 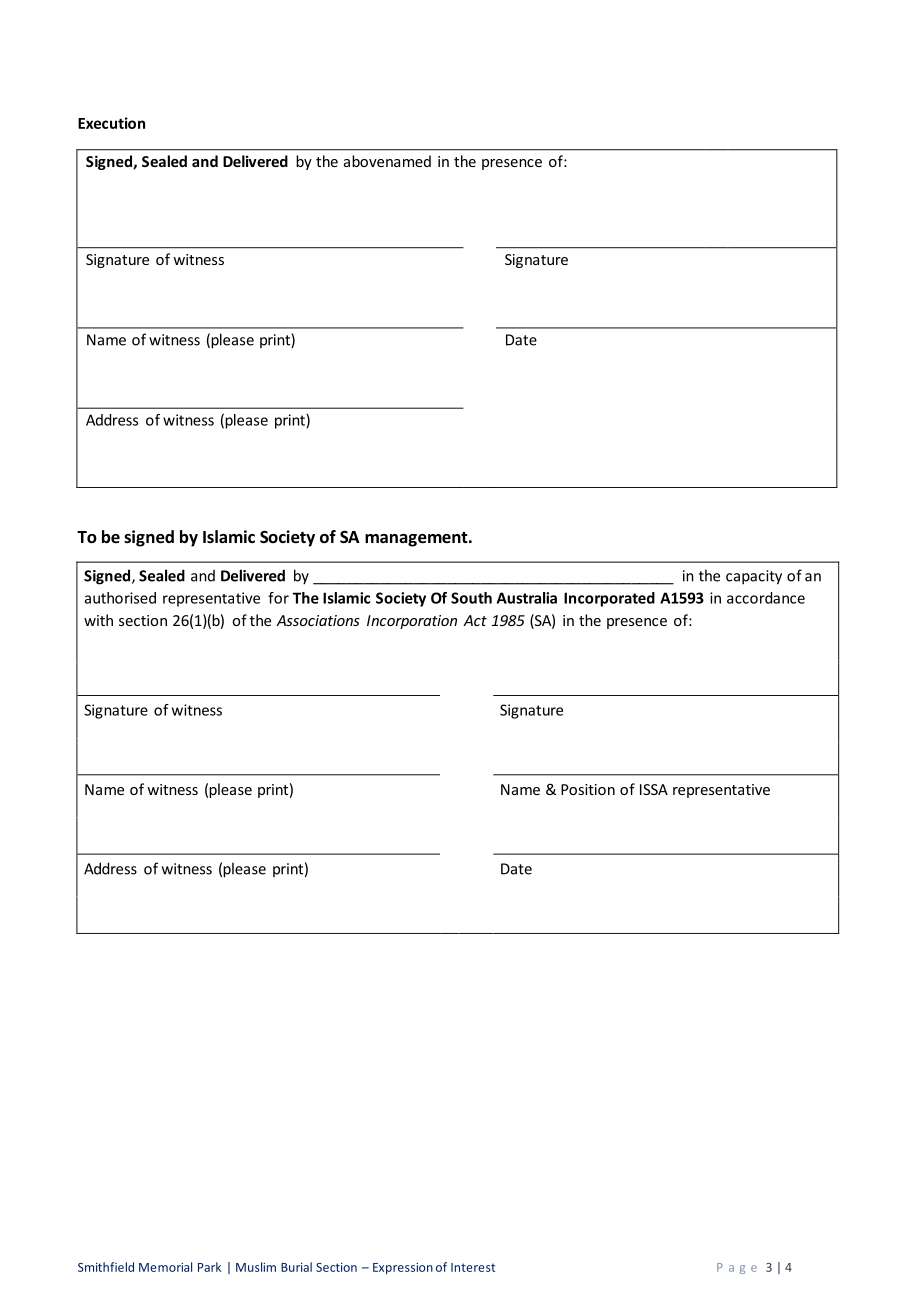 What do you see at coordinates (754, 577) in the image?
I see `capacity` at bounding box center [754, 577].
